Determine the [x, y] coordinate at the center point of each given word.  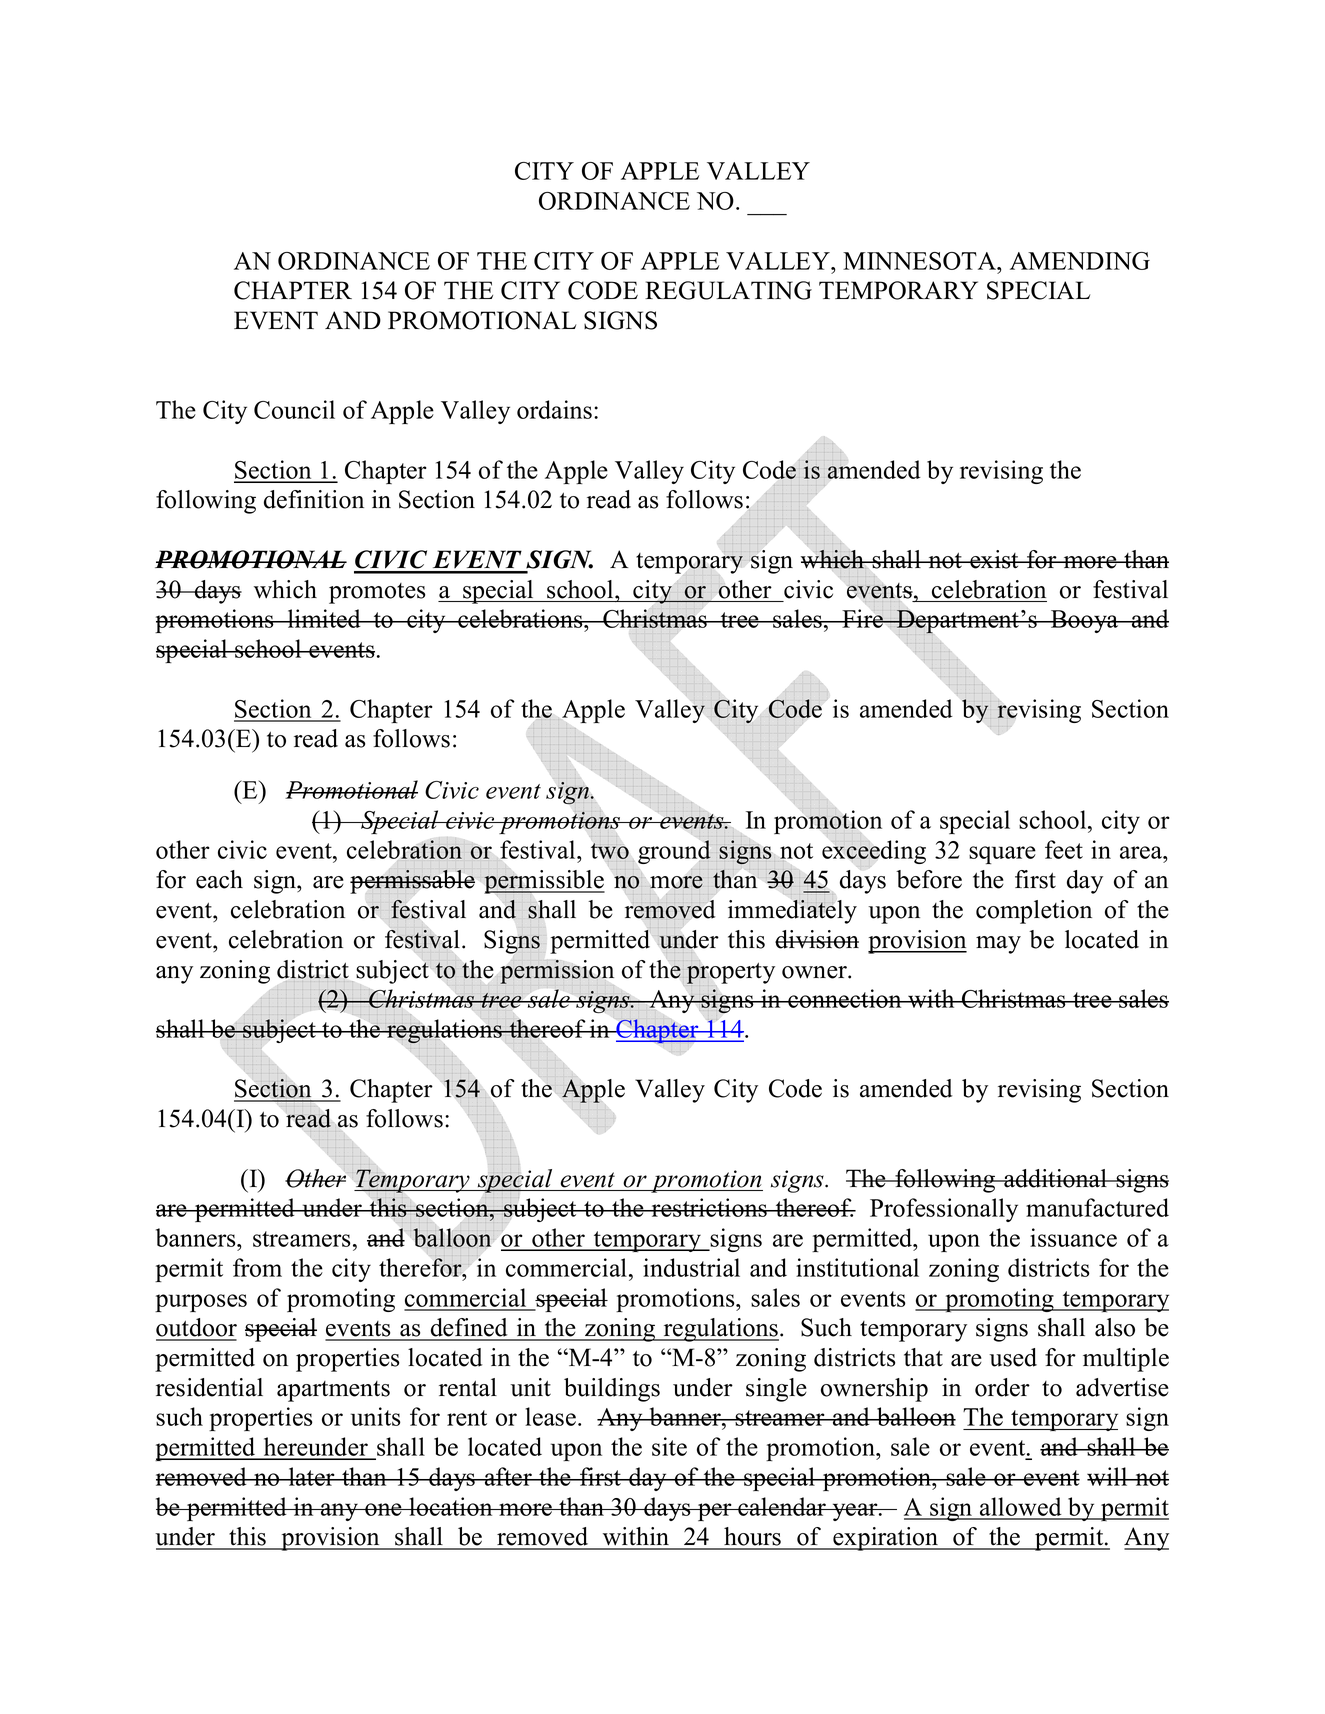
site [669, 1446]
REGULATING [728, 290]
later [311, 1476]
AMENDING [1080, 261]
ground [675, 851]
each [219, 879]
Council [294, 409]
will [1108, 1476]
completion [1034, 912]
